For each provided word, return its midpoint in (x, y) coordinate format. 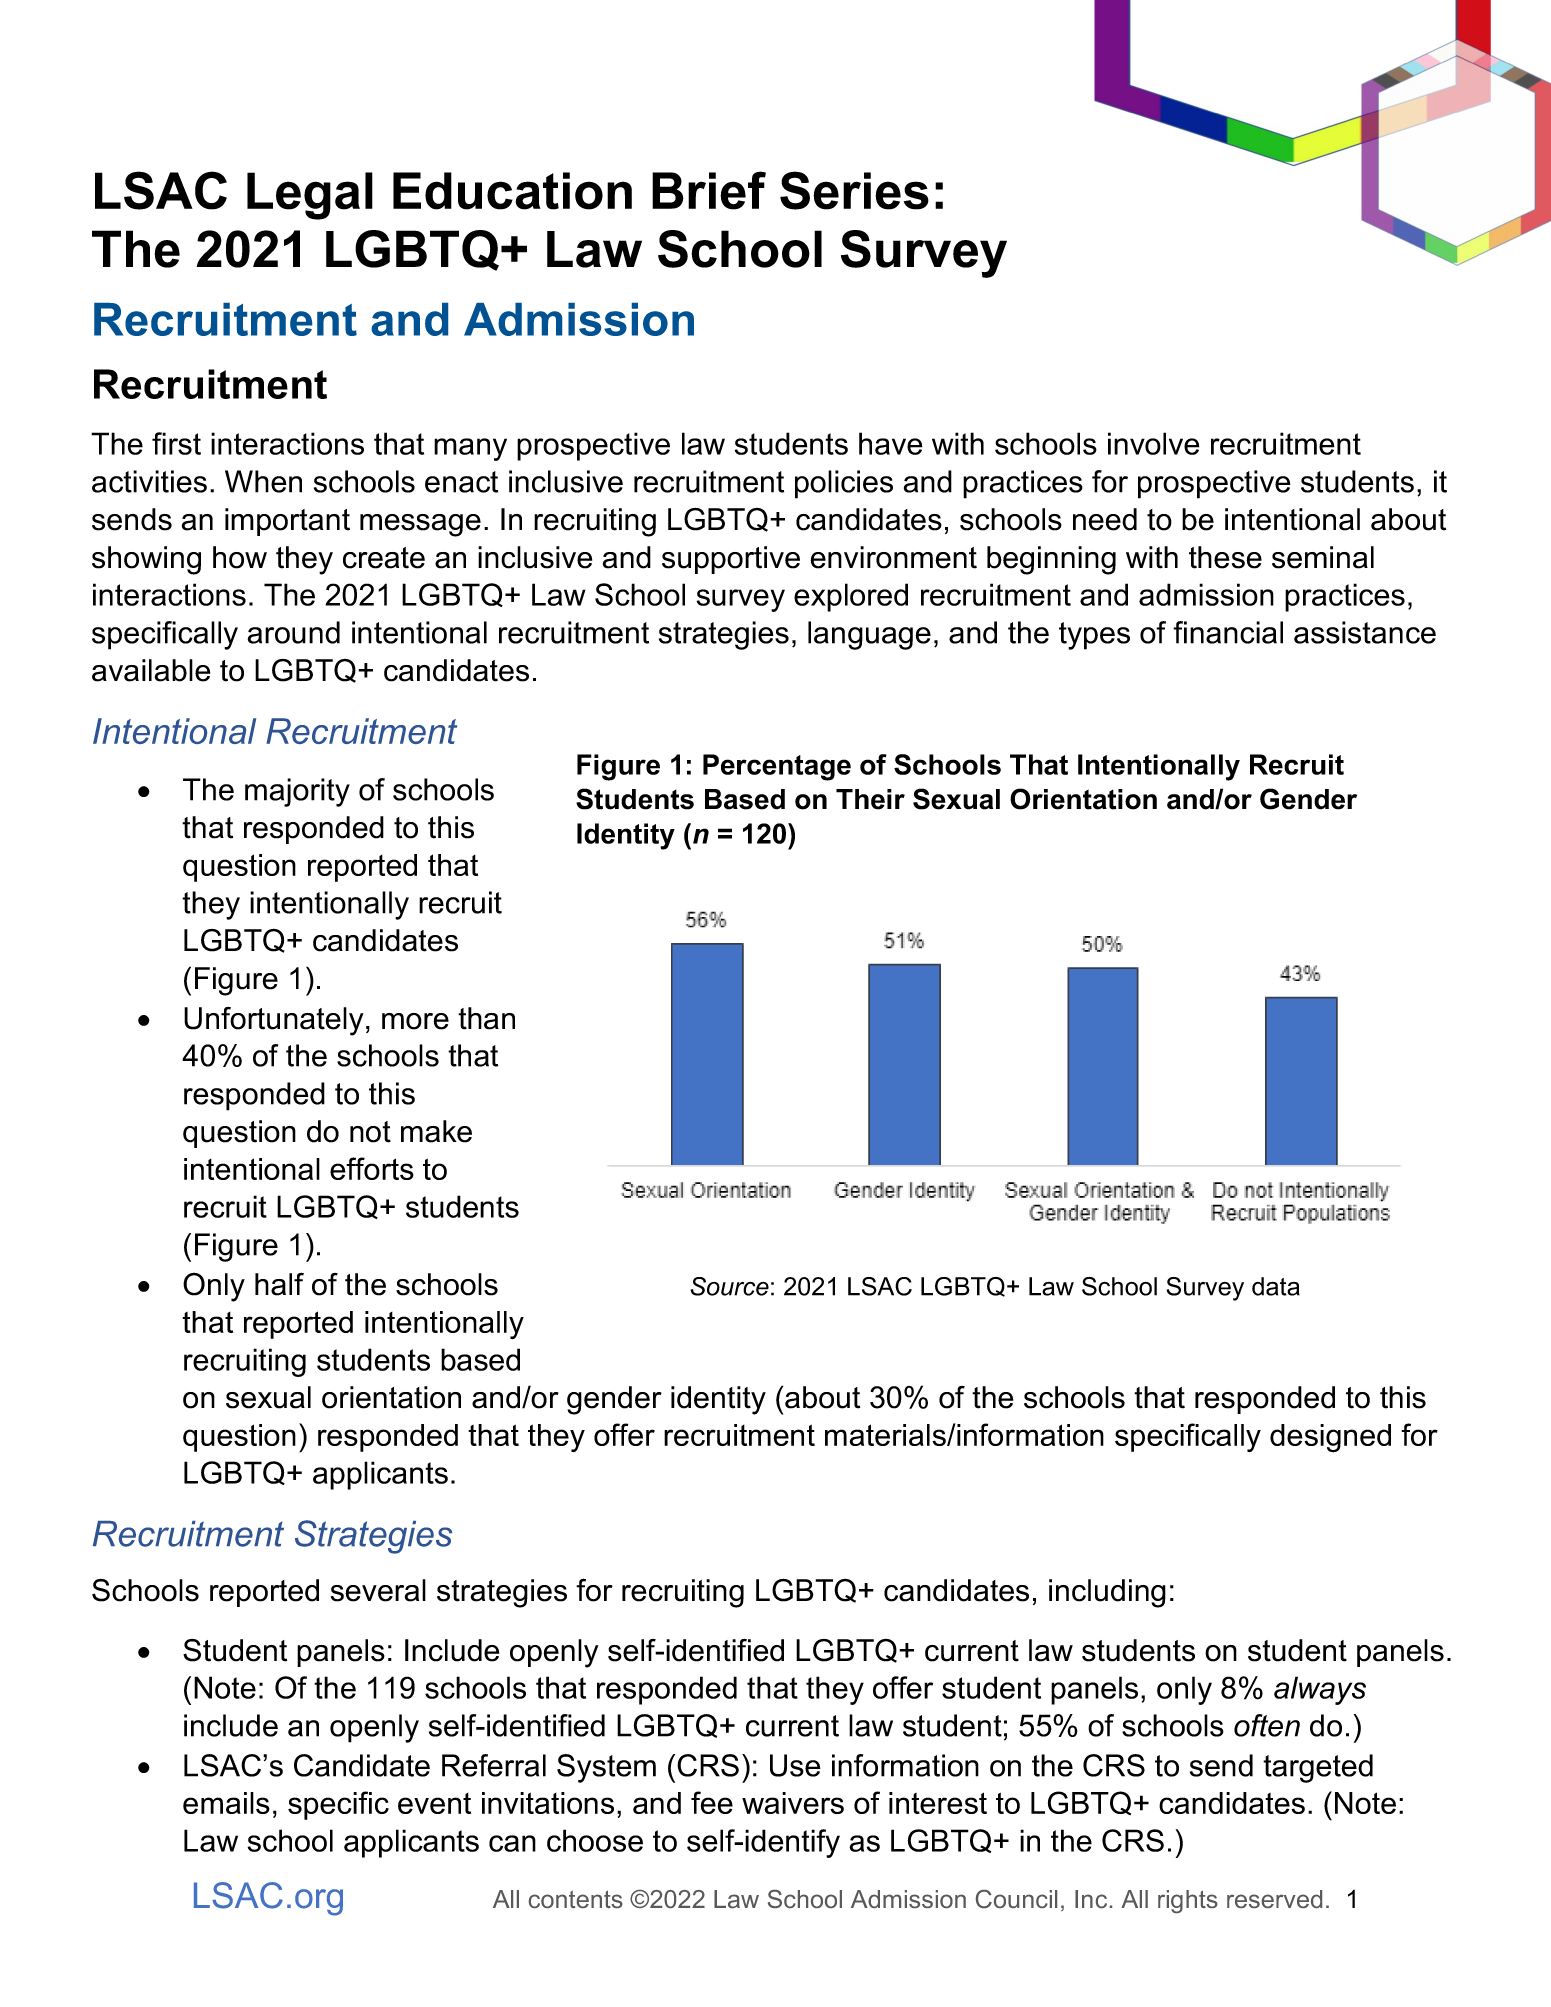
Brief (709, 190)
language (869, 635)
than (486, 1018)
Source (729, 1286)
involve (1154, 443)
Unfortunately (274, 1021)
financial (1228, 632)
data (1276, 1286)
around (294, 632)
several (378, 1590)
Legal (310, 196)
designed (1330, 1438)
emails (226, 1803)
